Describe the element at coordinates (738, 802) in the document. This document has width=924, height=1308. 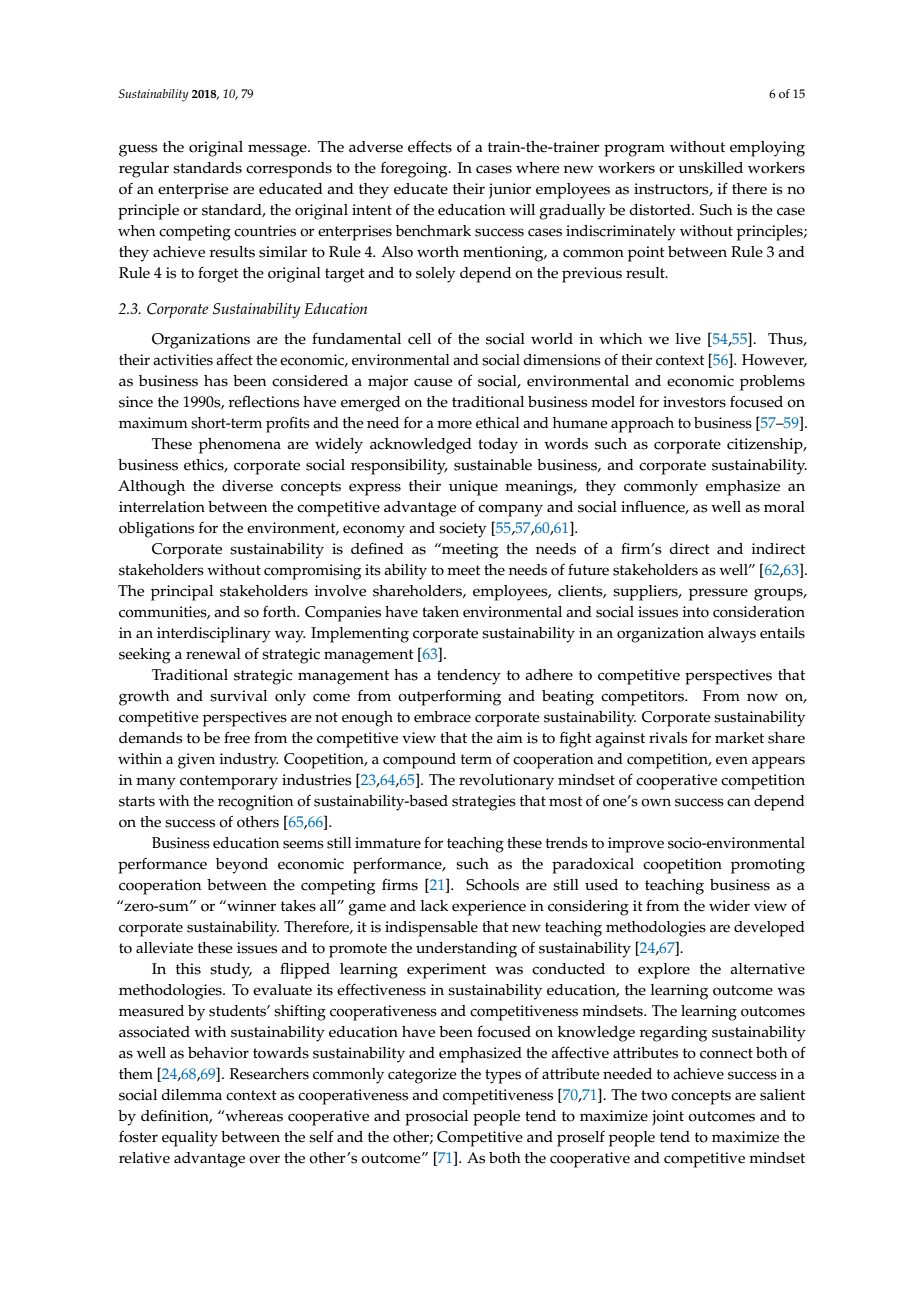
I see `can` at that location.
